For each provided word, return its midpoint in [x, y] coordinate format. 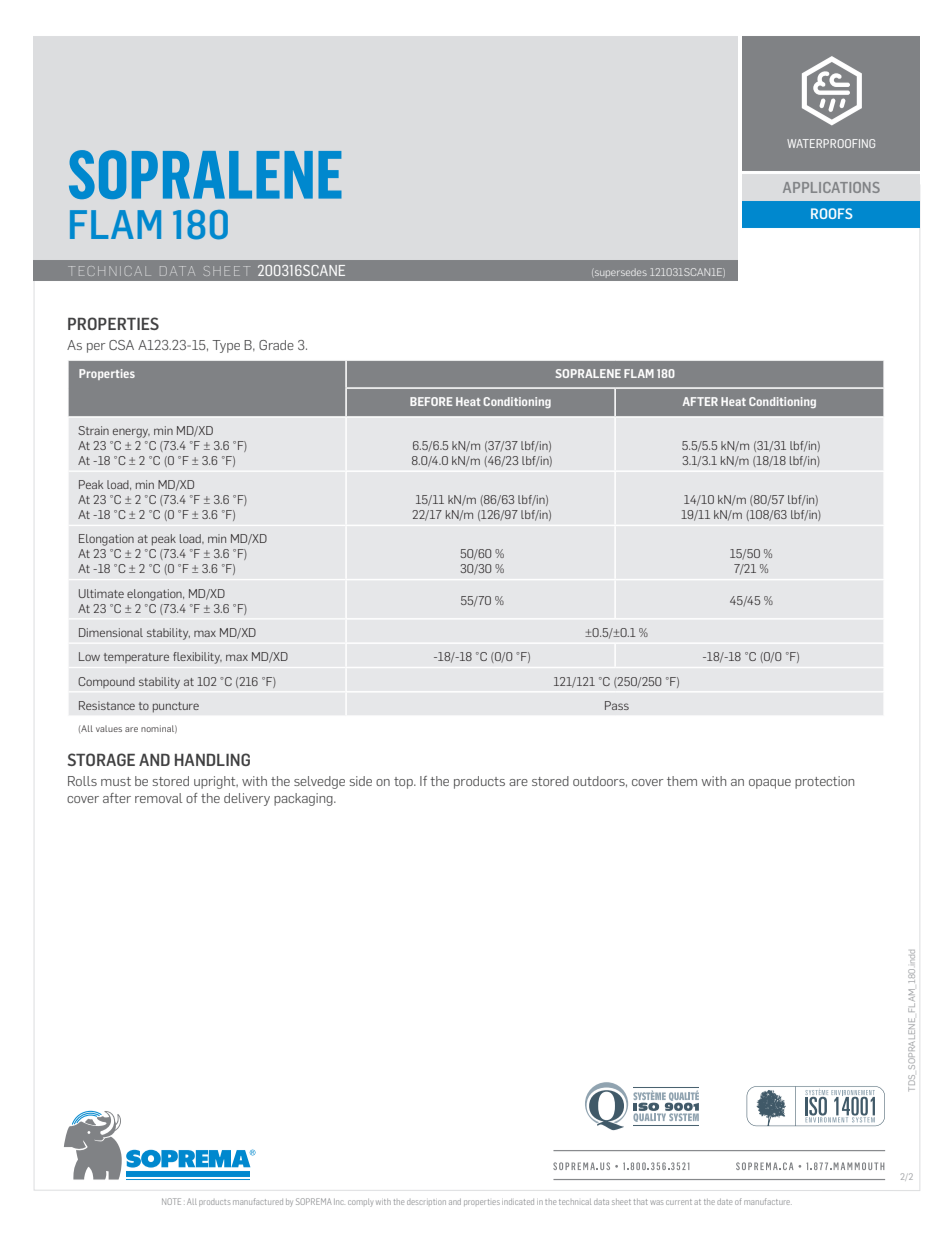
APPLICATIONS [831, 187]
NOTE [171, 1201]
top [404, 783]
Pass [617, 705]
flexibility [197, 658]
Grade [276, 345]
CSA [121, 345]
